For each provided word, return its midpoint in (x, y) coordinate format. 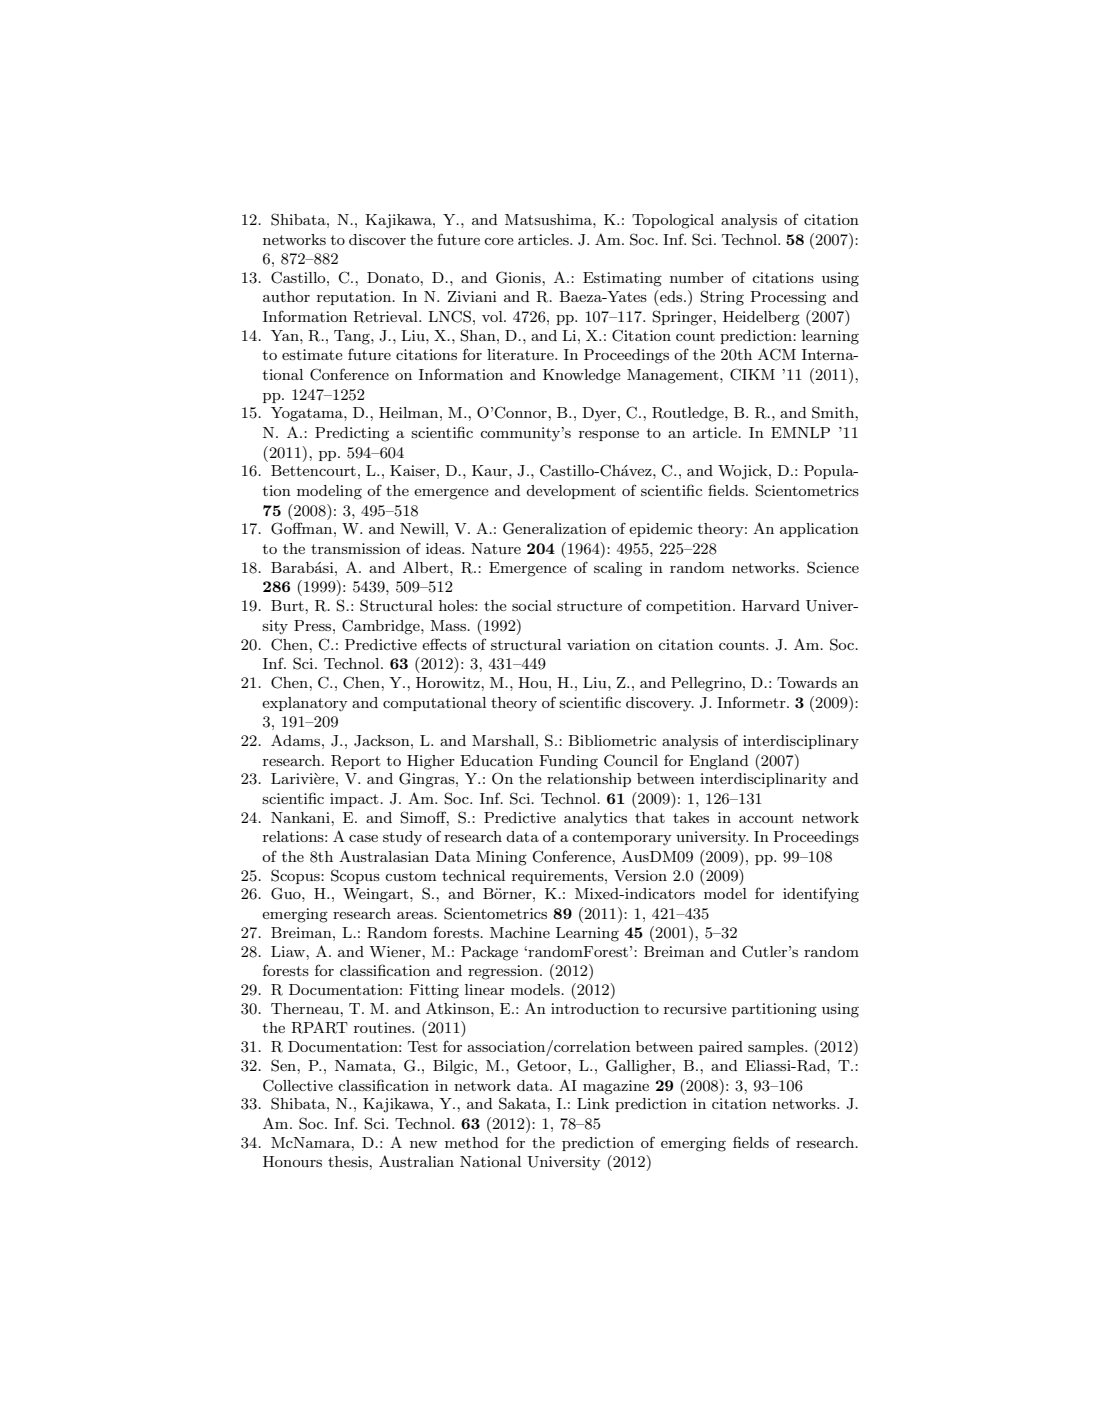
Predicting (352, 434)
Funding (568, 762)
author (286, 296)
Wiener (396, 951)
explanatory (305, 704)
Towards (807, 682)
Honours (292, 1161)
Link (593, 1103)
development (571, 492)
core (499, 241)
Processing (788, 298)
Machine (520, 932)
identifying (821, 895)
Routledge (689, 414)
